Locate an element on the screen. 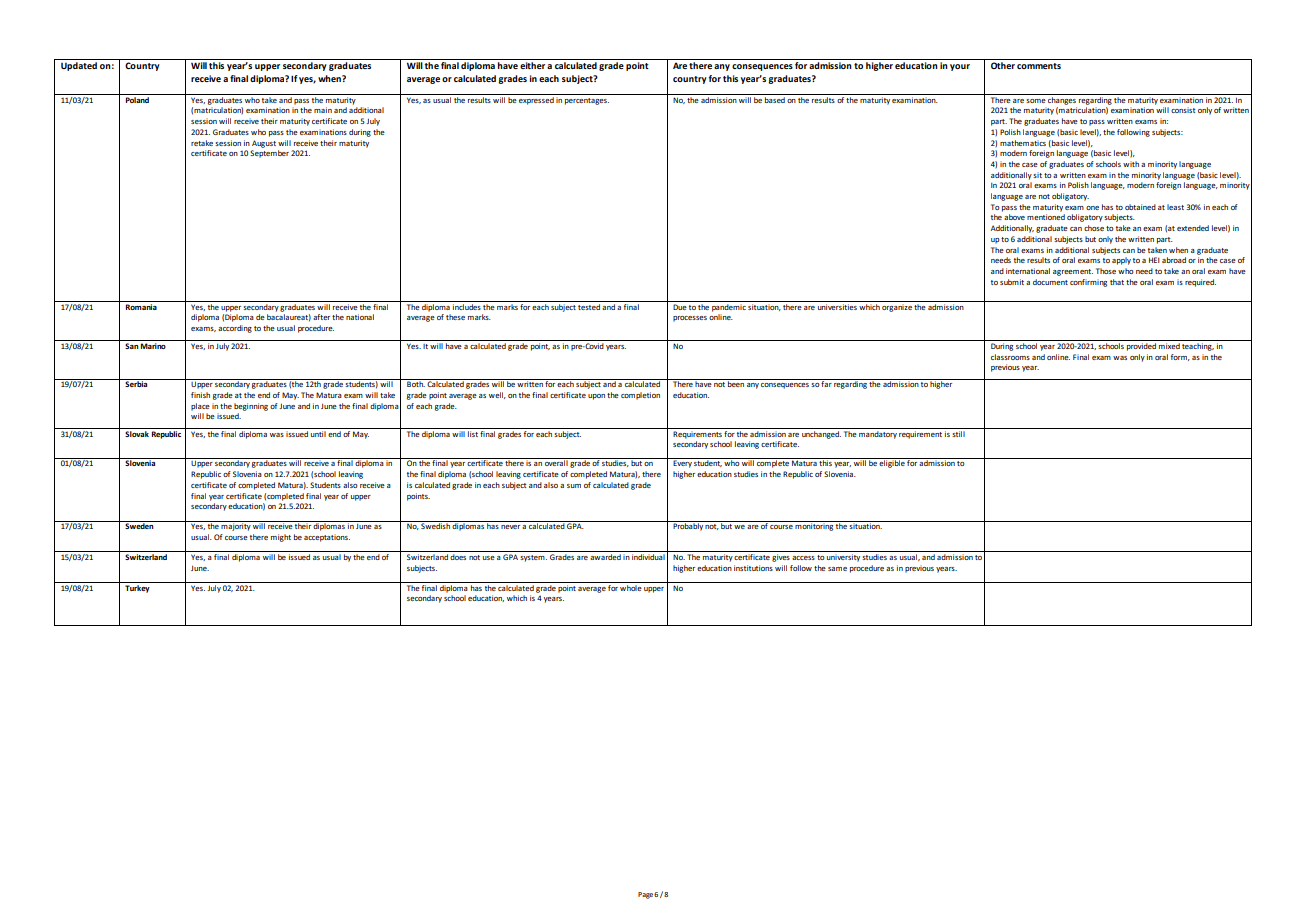 This screenshot has width=1308, height=924. Romania is located at coordinates (141, 305).
